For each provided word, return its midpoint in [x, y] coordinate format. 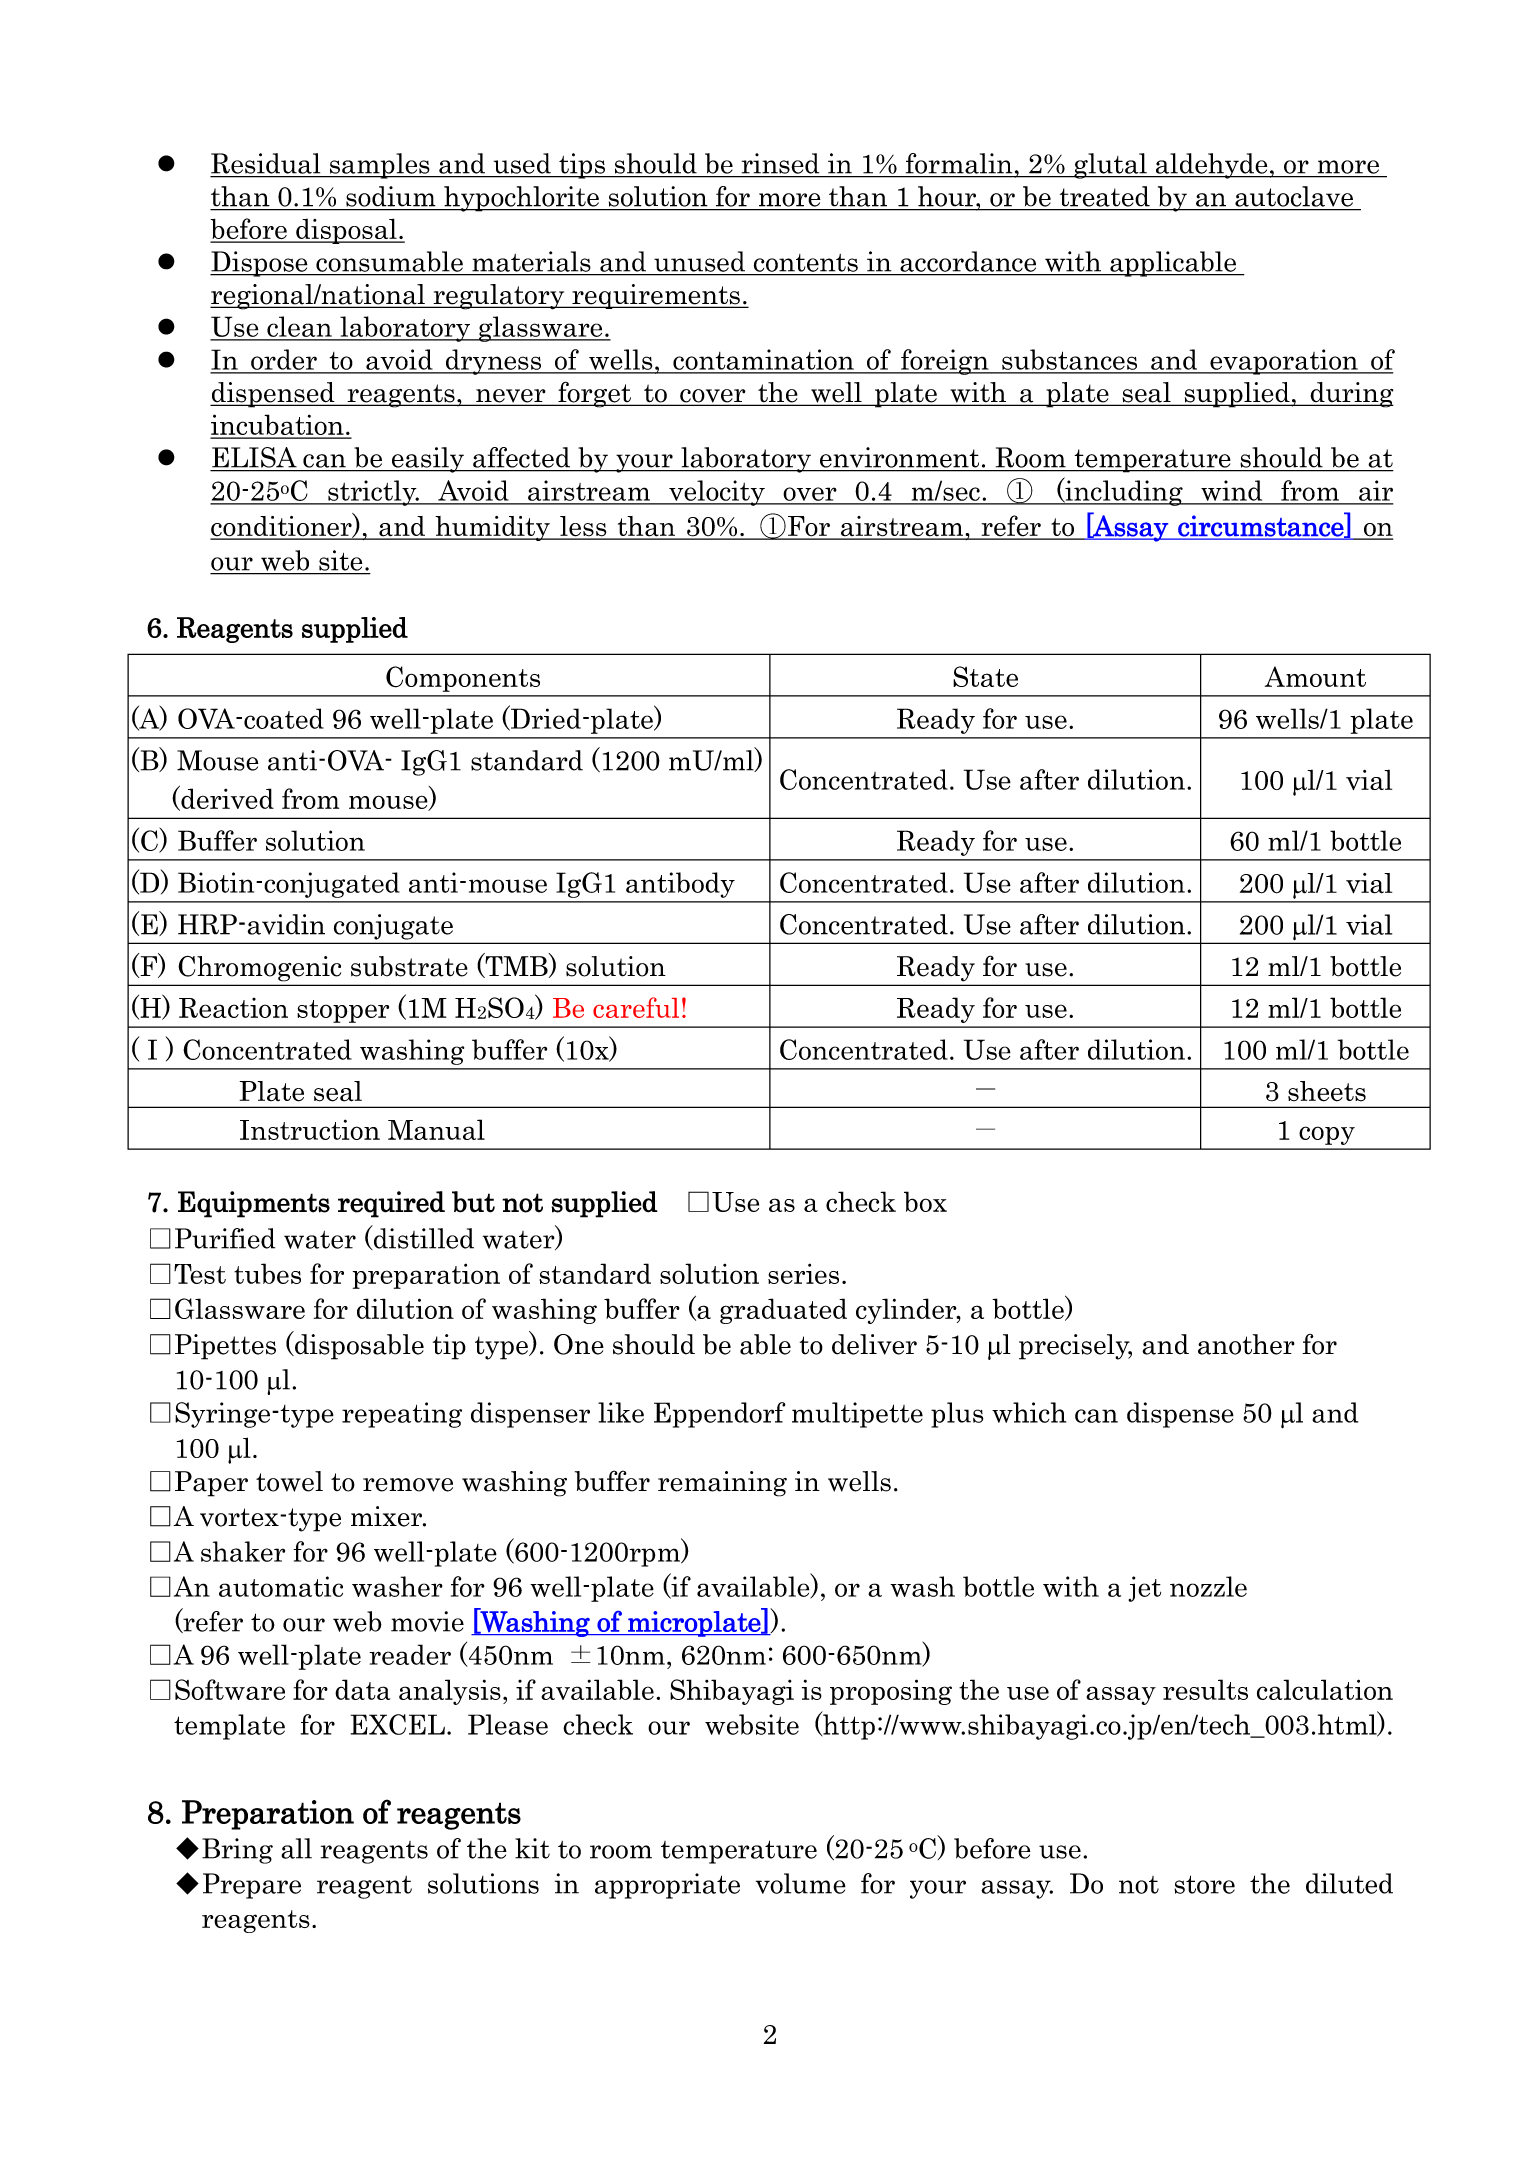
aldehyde [1211, 166]
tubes [267, 1273]
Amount [1315, 676]
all [296, 1848]
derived [226, 798]
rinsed [780, 163]
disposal [346, 231]
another [1246, 1344]
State [985, 676]
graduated [783, 1311]
